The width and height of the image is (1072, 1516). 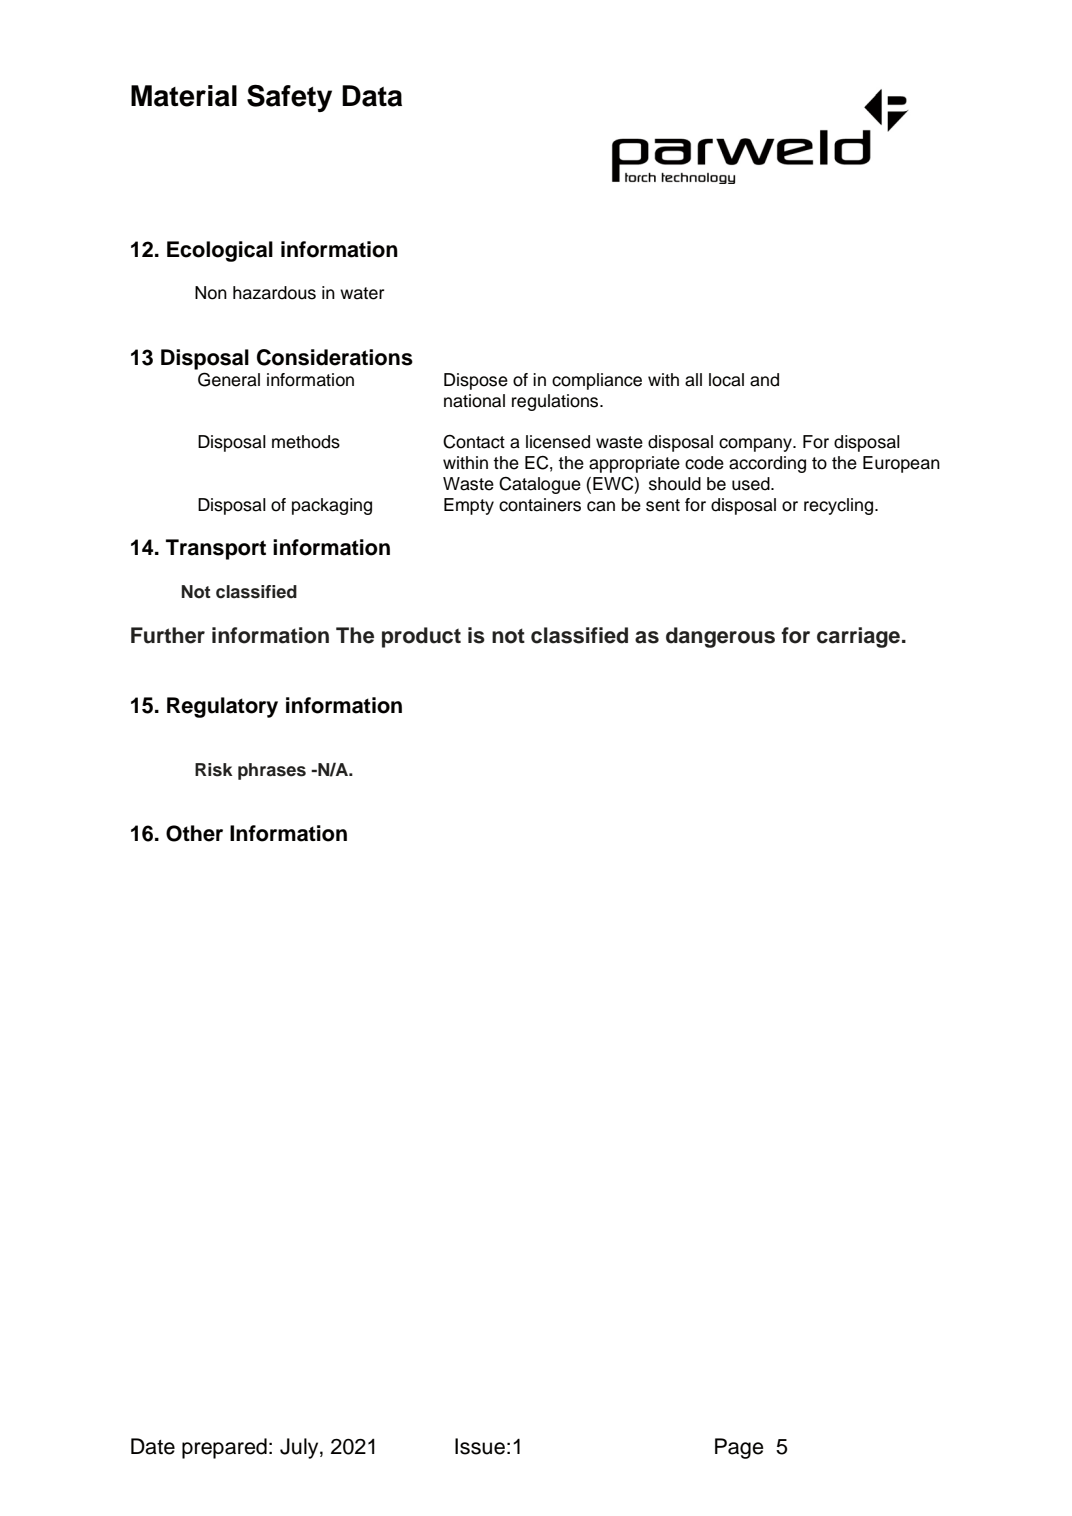 What do you see at coordinates (224, 1448) in the image?
I see `prepared` at bounding box center [224, 1448].
